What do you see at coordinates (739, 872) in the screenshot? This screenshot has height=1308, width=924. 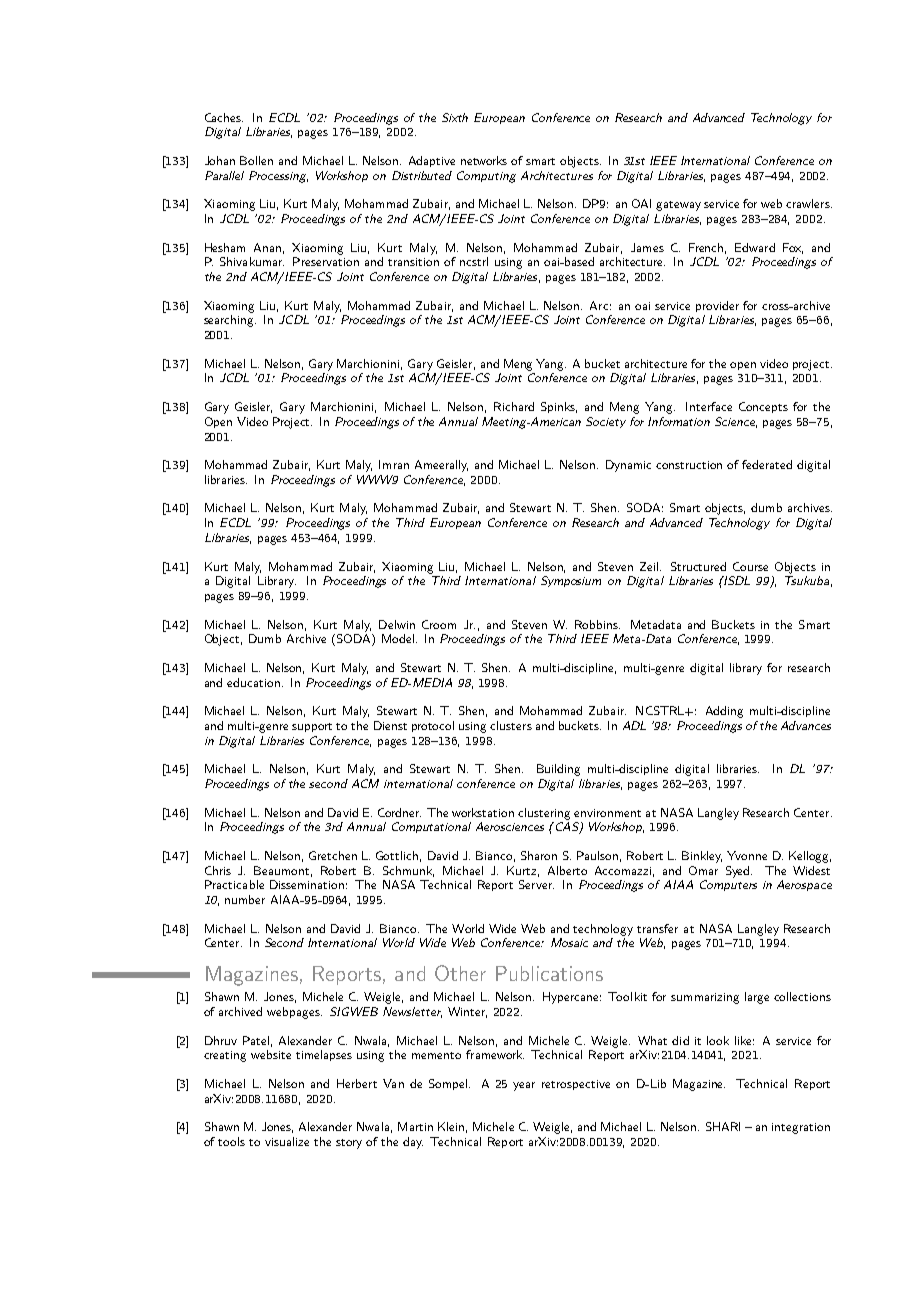 I see `Syed` at bounding box center [739, 872].
